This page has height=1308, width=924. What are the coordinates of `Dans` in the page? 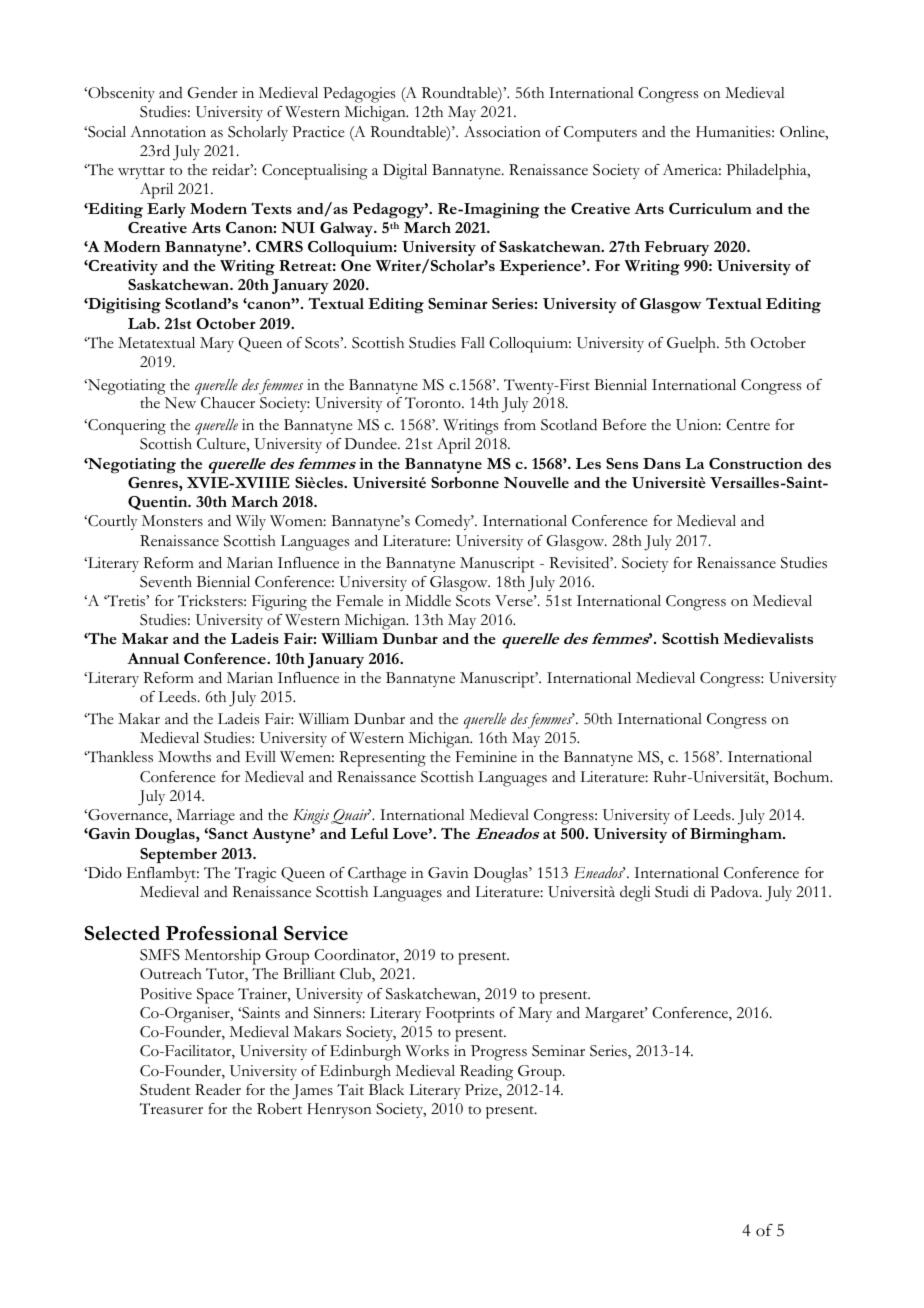 It's located at (662, 463).
